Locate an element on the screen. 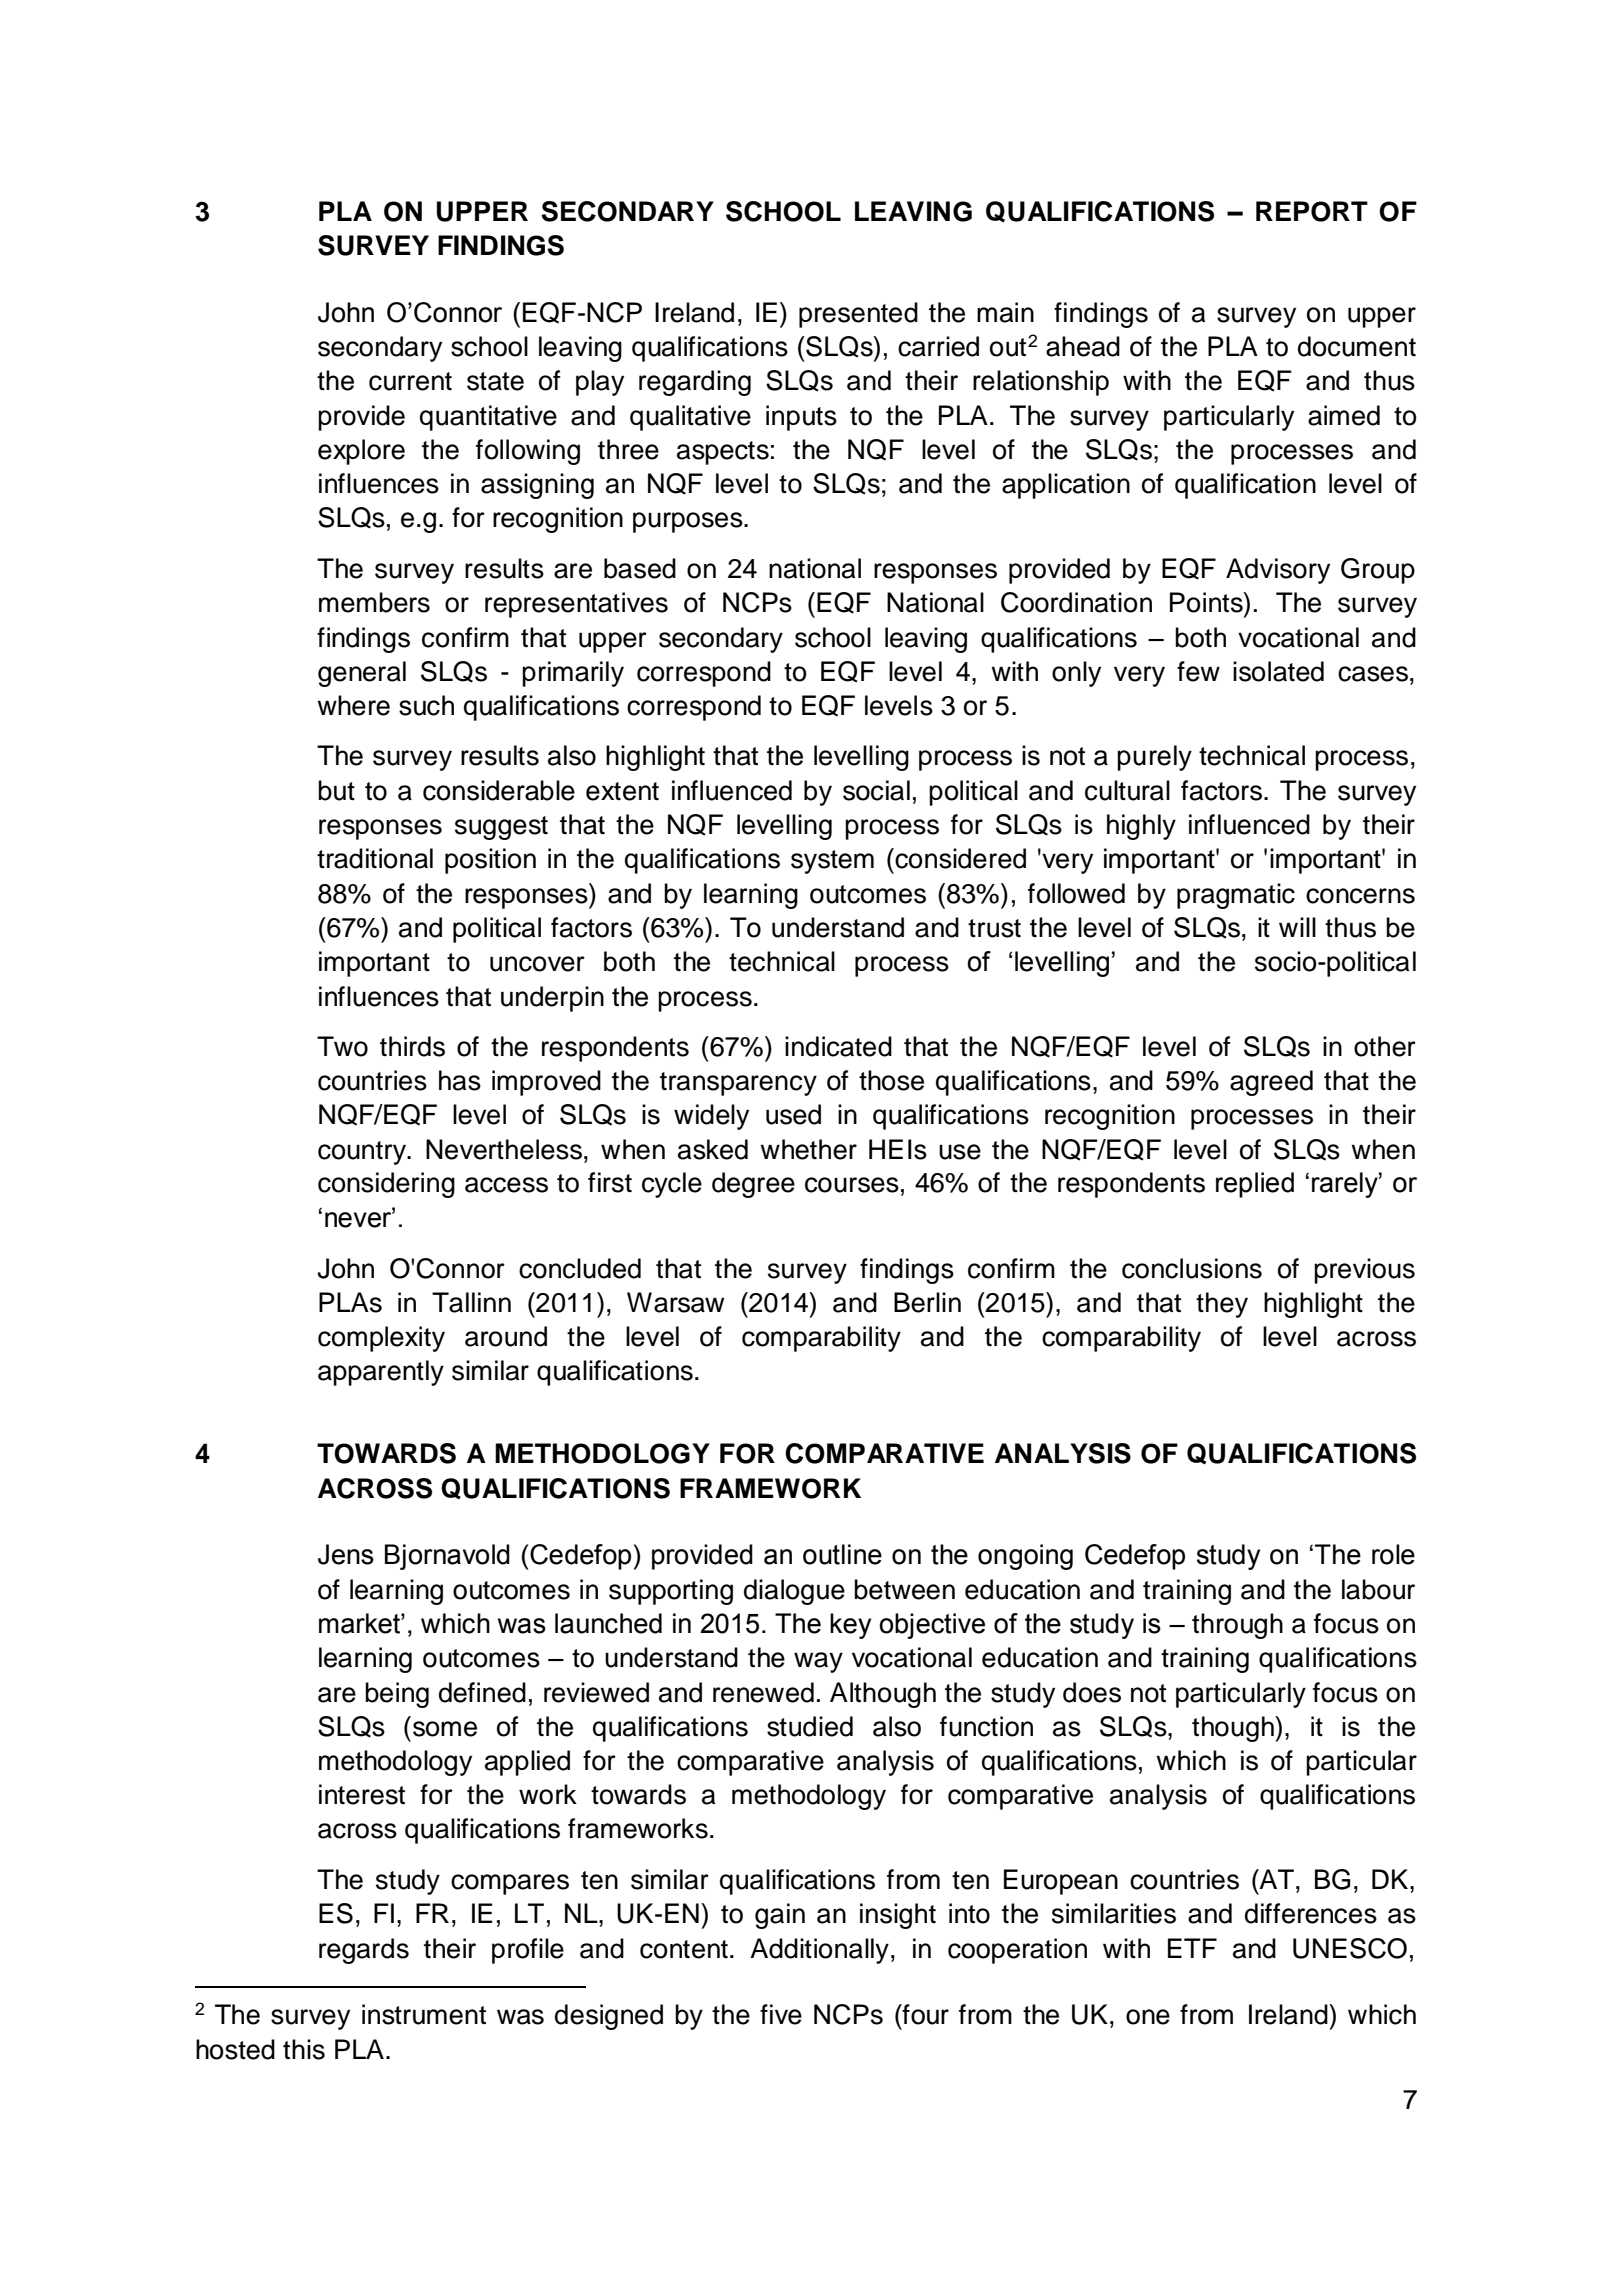 Image resolution: width=1612 pixels, height=2280 pixels. presented is located at coordinates (858, 315).
